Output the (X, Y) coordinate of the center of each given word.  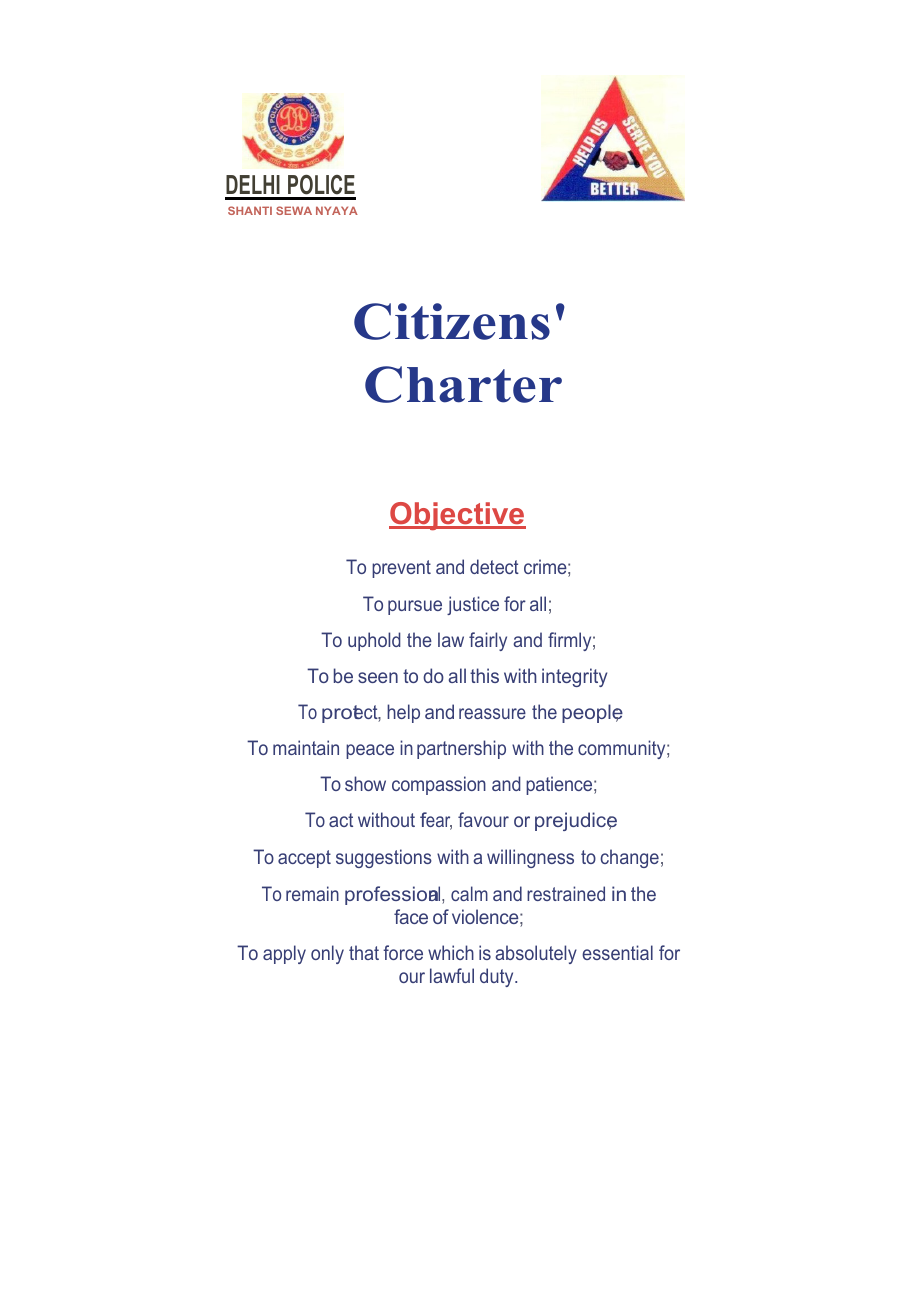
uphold (374, 641)
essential (617, 952)
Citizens (452, 321)
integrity (574, 677)
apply (284, 954)
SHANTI (250, 210)
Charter (463, 384)
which (451, 952)
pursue (415, 607)
